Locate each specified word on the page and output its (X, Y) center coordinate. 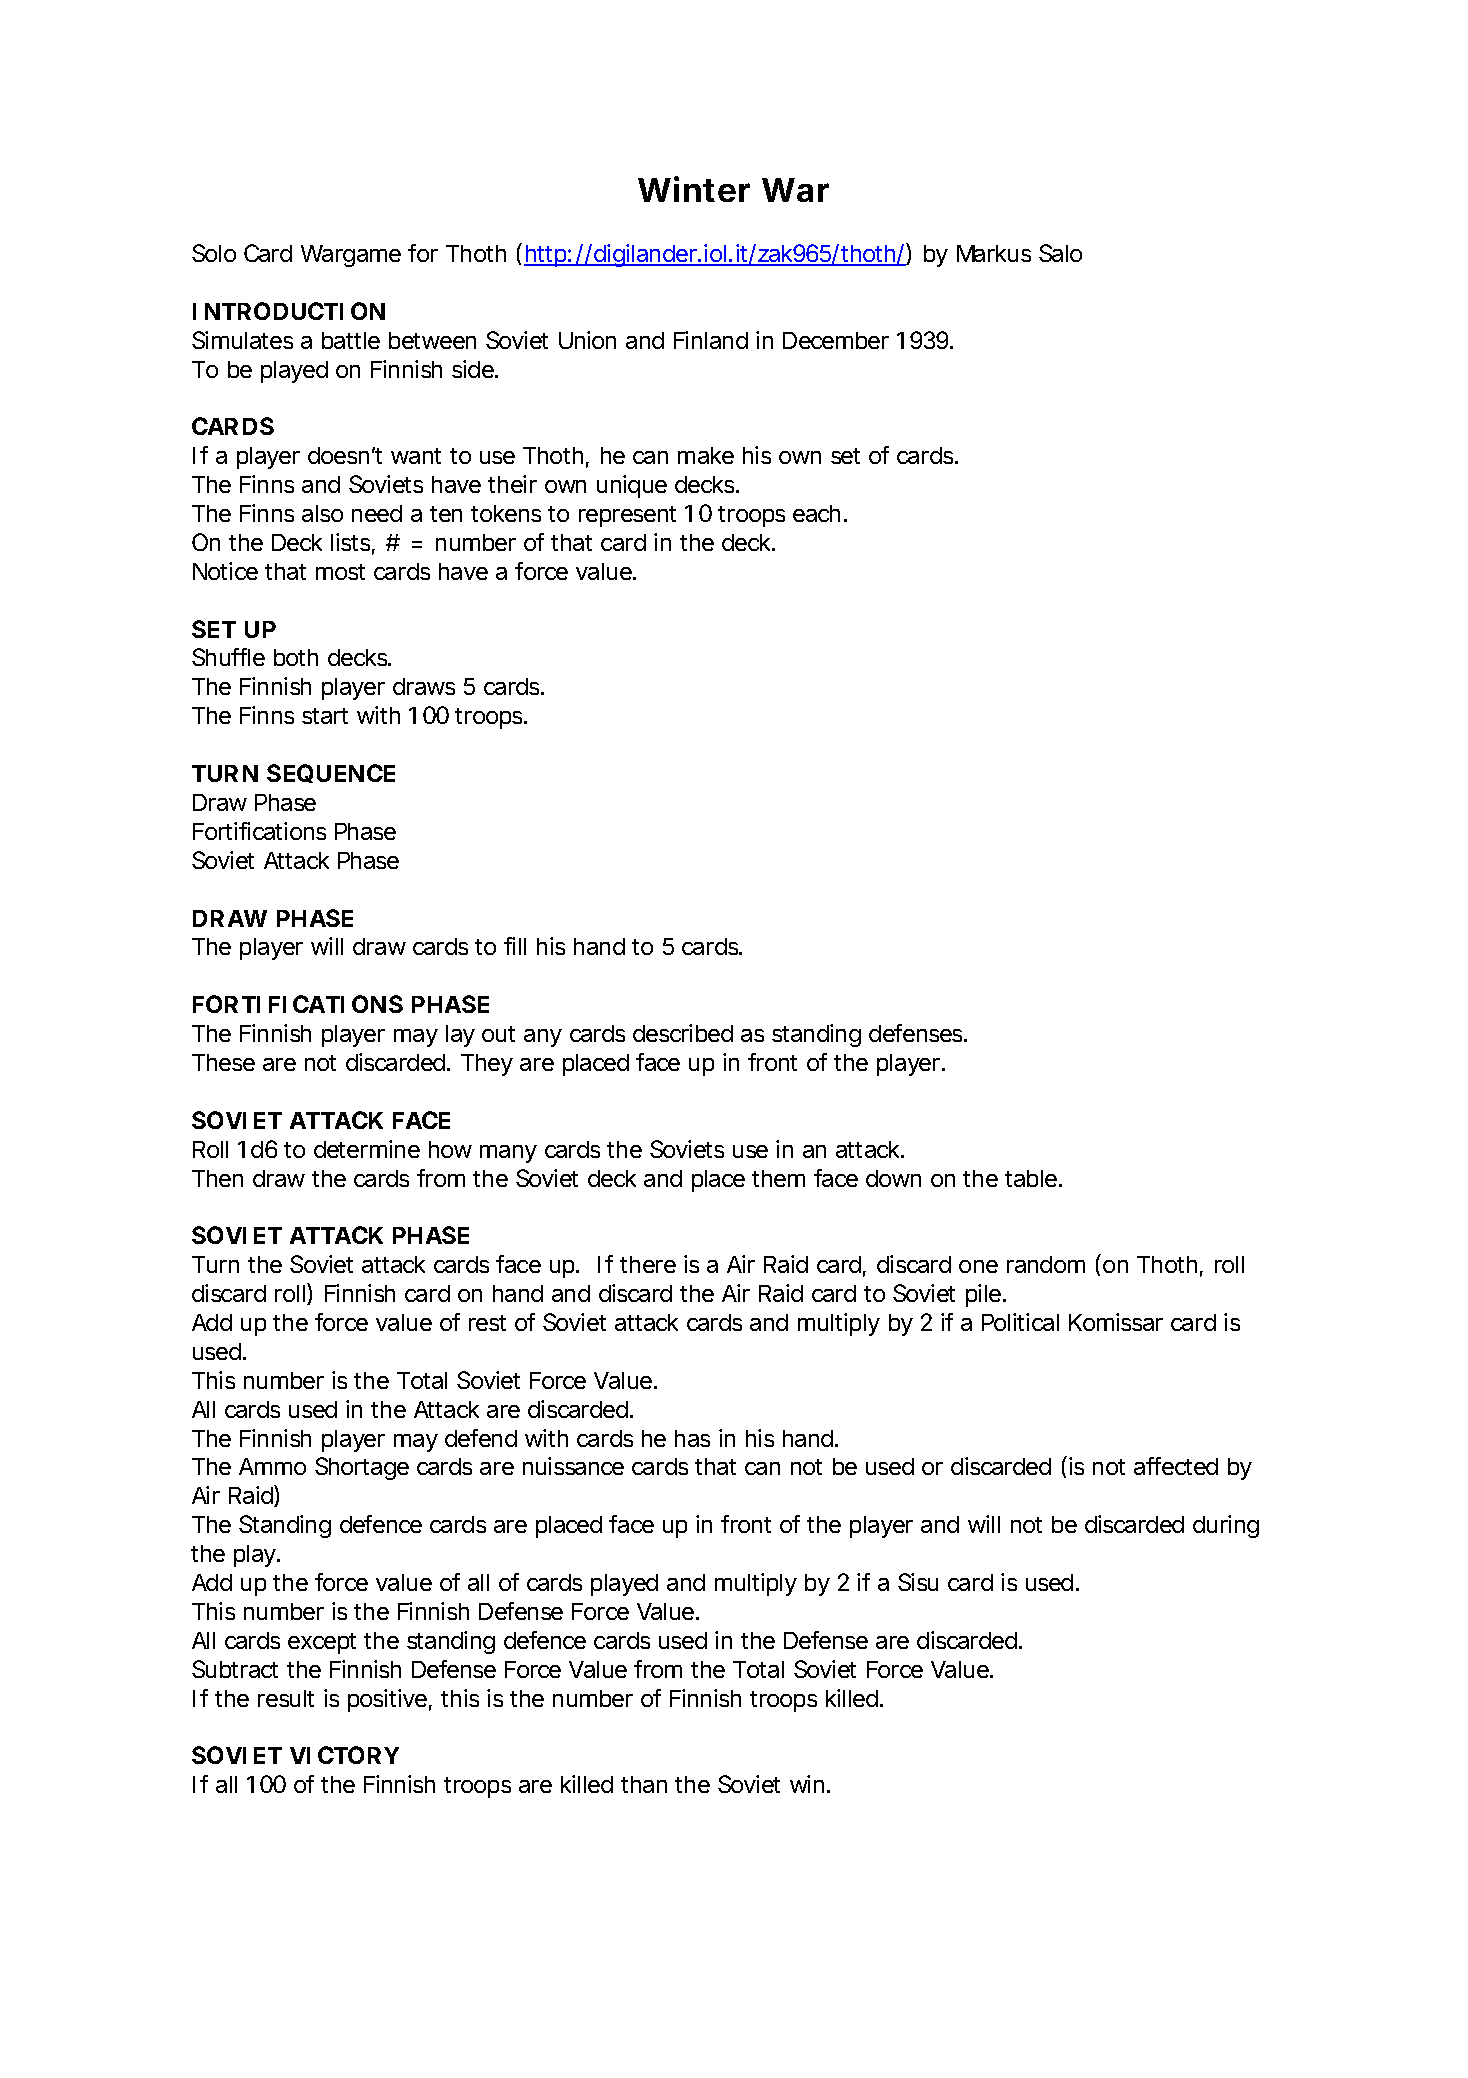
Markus (994, 253)
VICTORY (344, 1755)
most (340, 572)
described (683, 1033)
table (1032, 1178)
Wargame (351, 256)
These (223, 1062)
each (816, 513)
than (644, 1784)
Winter (694, 189)
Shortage (362, 1468)
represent (627, 516)
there (648, 1264)
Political (1020, 1322)
